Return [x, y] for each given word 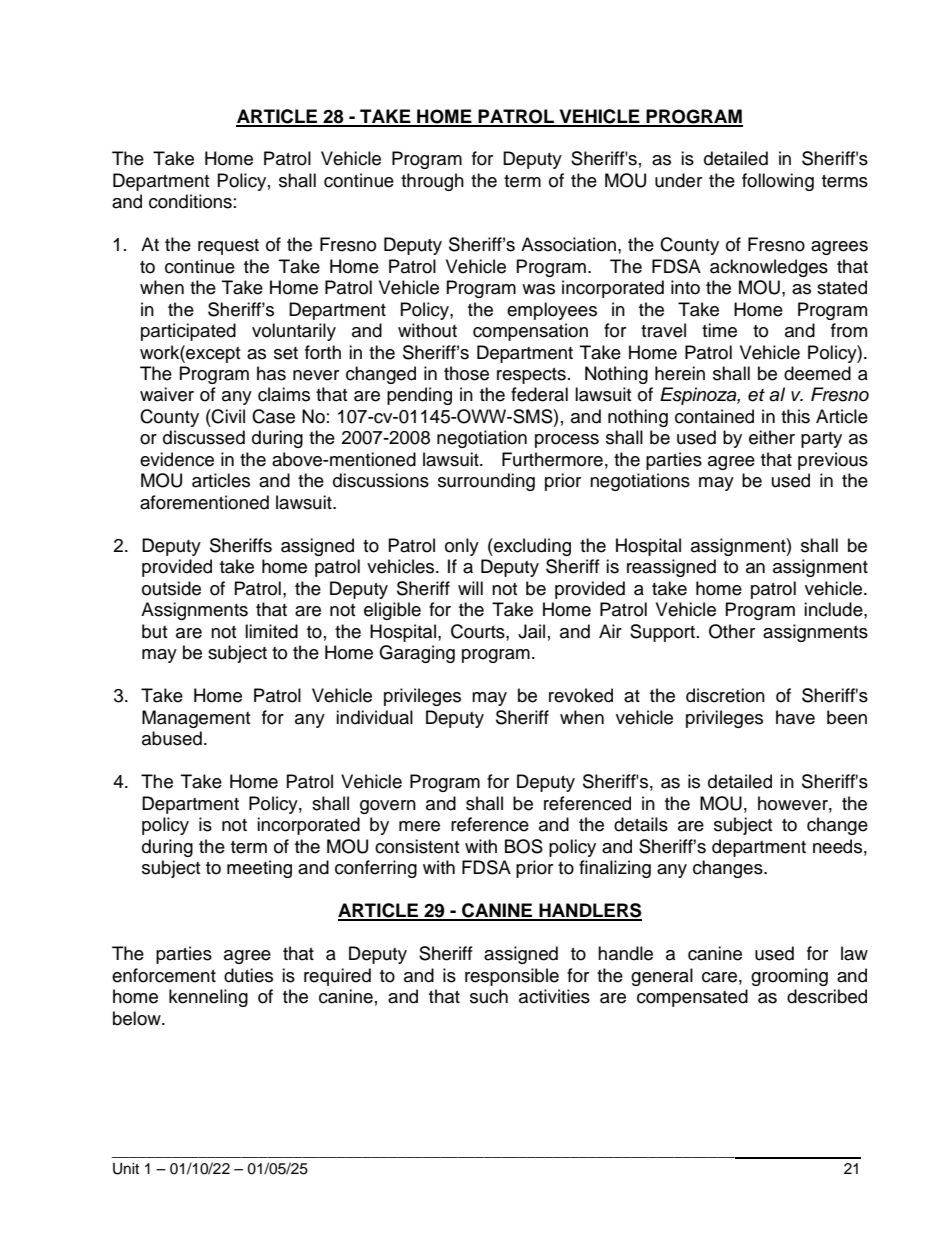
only [462, 547]
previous [833, 461]
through [432, 182]
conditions [190, 201]
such [489, 996]
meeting [259, 869]
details [641, 824]
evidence [177, 459]
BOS [524, 846]
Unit [126, 1169]
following [778, 182]
